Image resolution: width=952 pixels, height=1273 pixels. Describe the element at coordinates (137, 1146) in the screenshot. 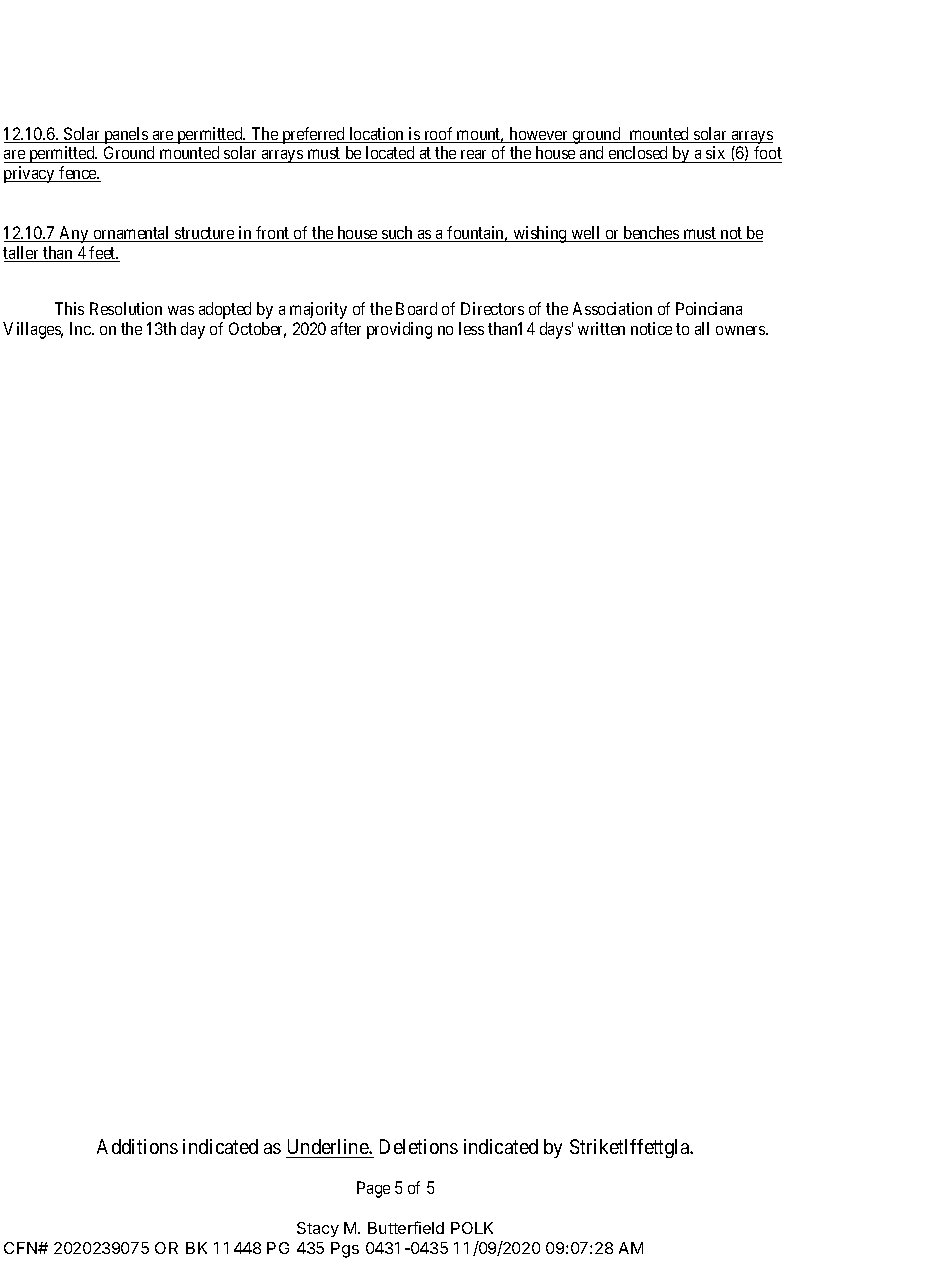

I see `Additions` at that location.
